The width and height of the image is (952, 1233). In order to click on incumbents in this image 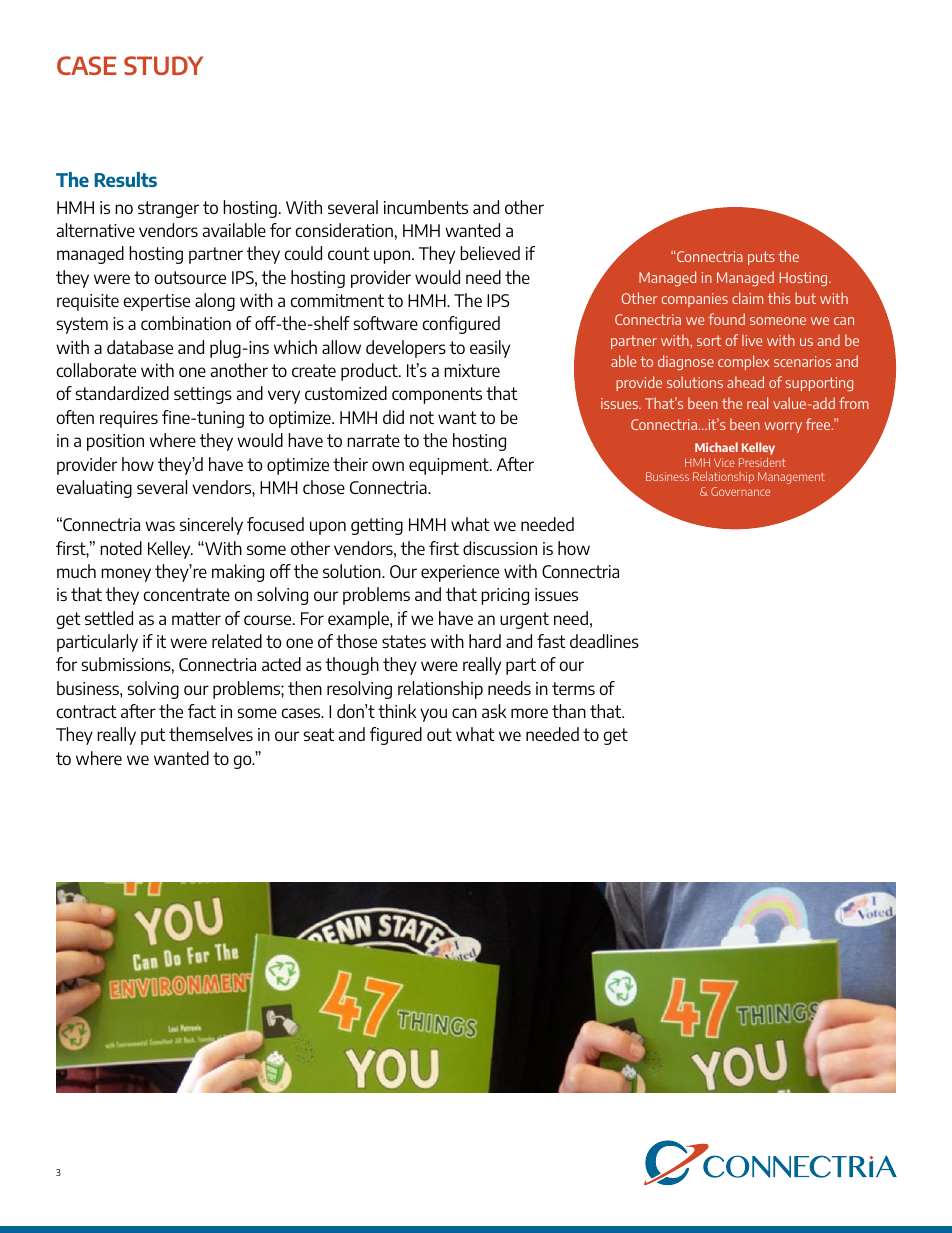, I will do `click(426, 207)`.
